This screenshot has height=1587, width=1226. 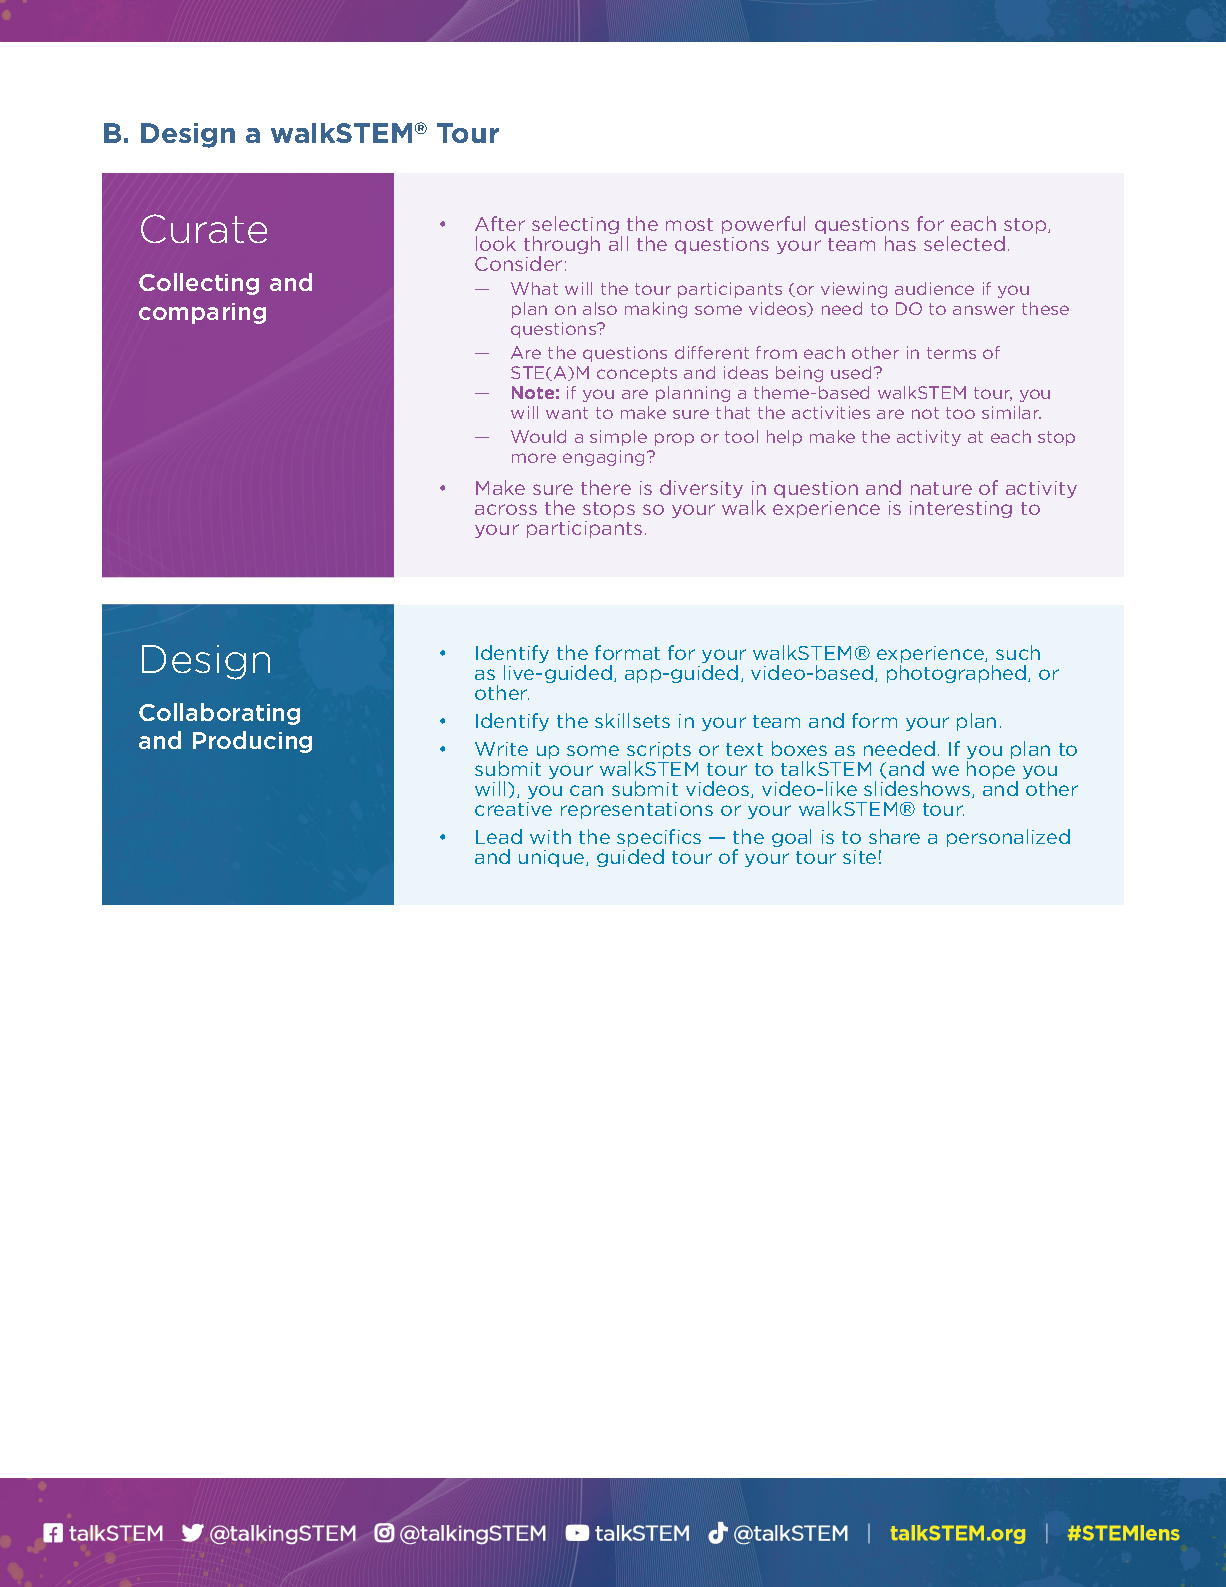 I want to click on Collaborating, so click(x=219, y=714).
